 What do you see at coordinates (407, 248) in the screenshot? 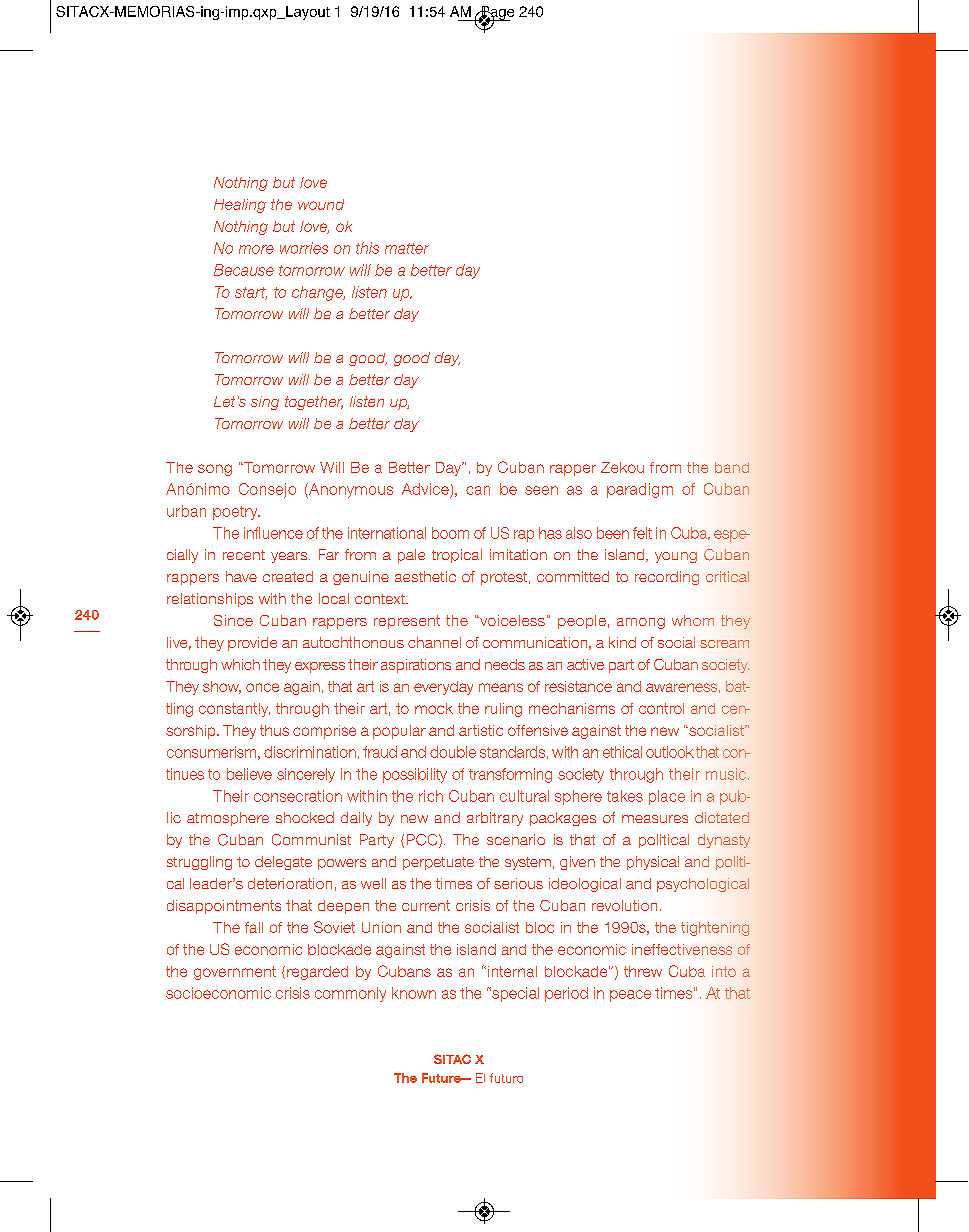
I see `matter` at bounding box center [407, 248].
